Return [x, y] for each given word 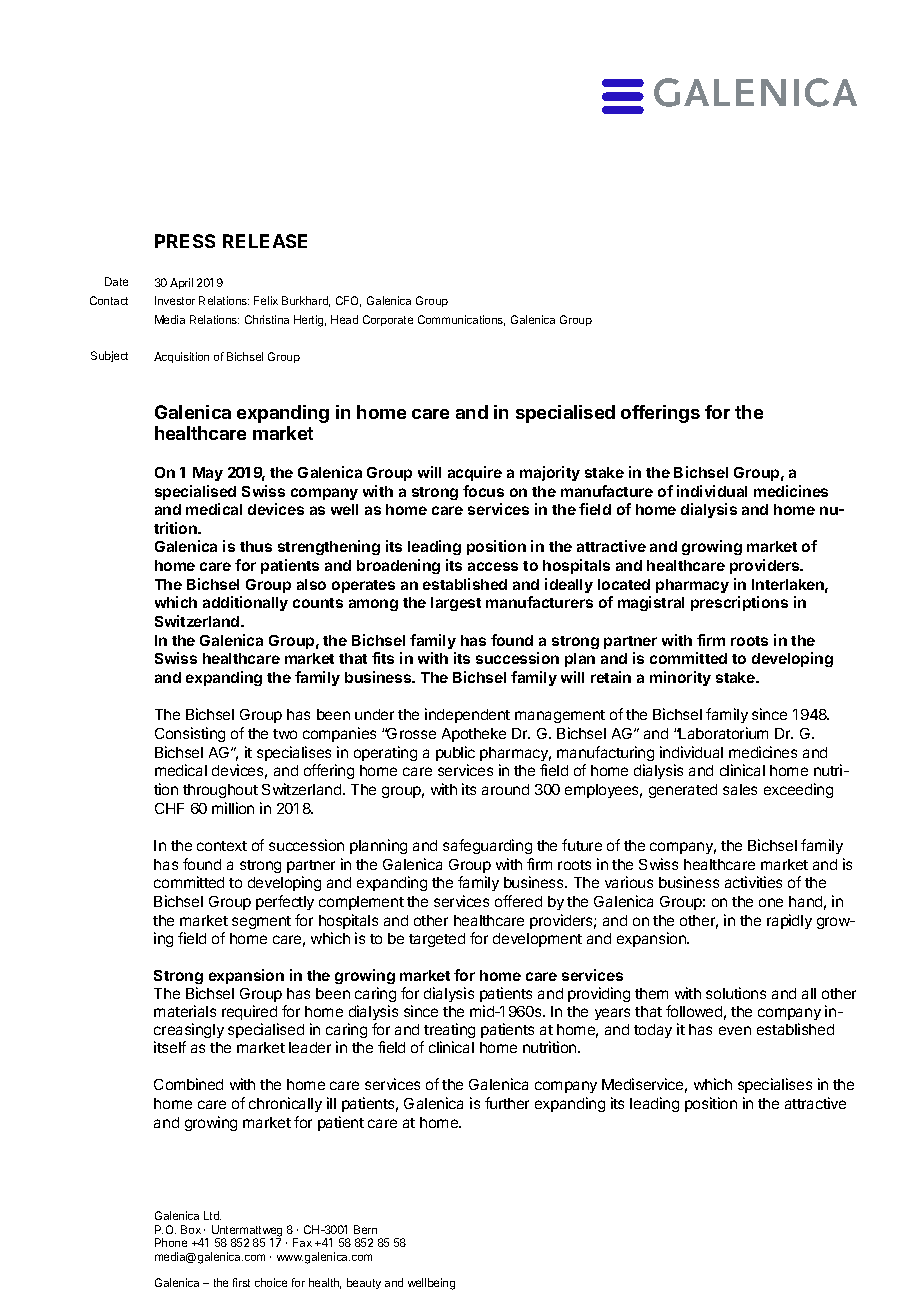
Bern [365, 1229]
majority [550, 473]
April [181, 283]
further [507, 1103]
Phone [171, 1242]
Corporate [388, 320]
